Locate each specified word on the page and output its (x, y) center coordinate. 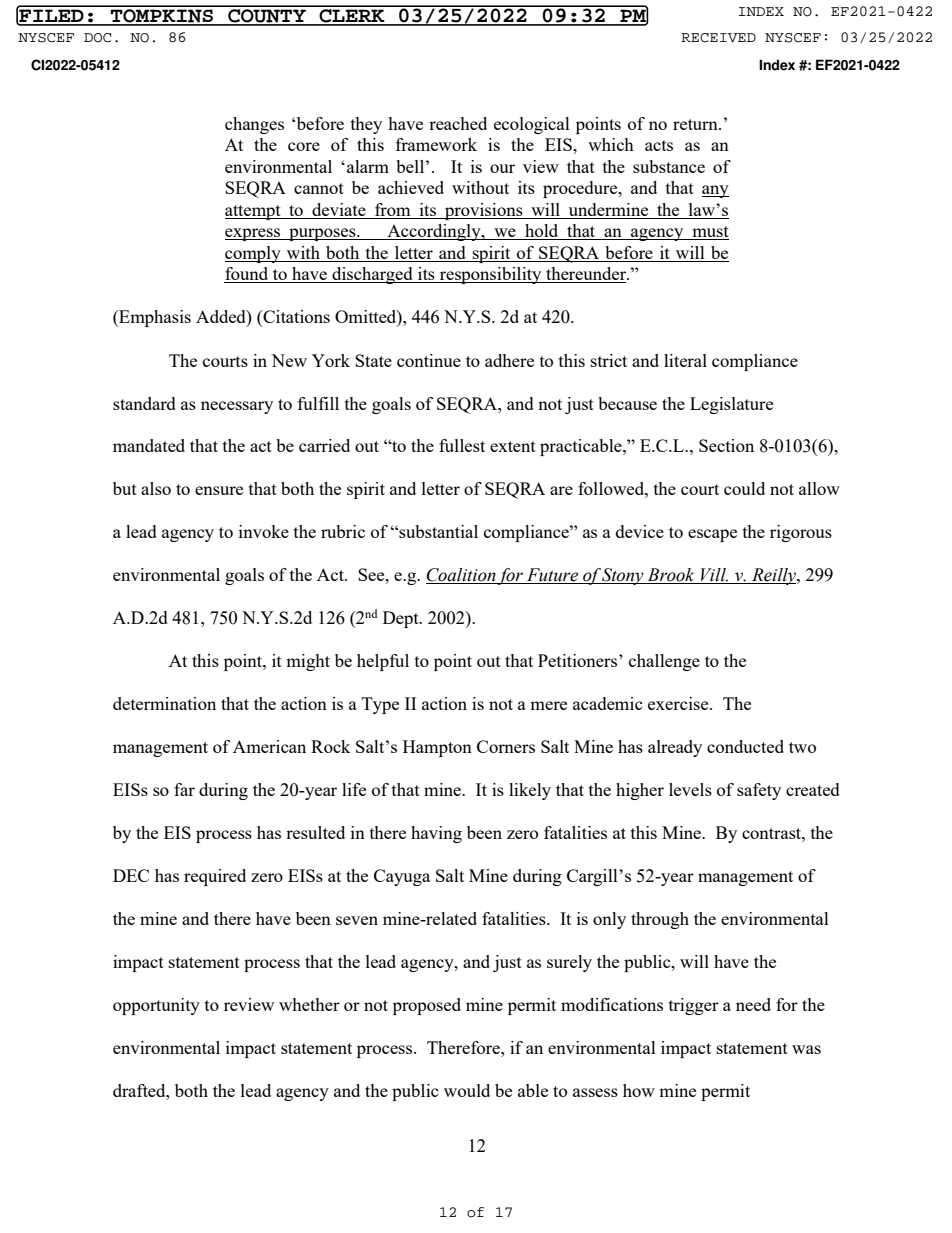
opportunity (156, 1006)
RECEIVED (718, 38)
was (806, 1049)
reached (458, 123)
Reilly (774, 576)
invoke (264, 531)
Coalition (461, 576)
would (467, 1090)
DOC (97, 38)
